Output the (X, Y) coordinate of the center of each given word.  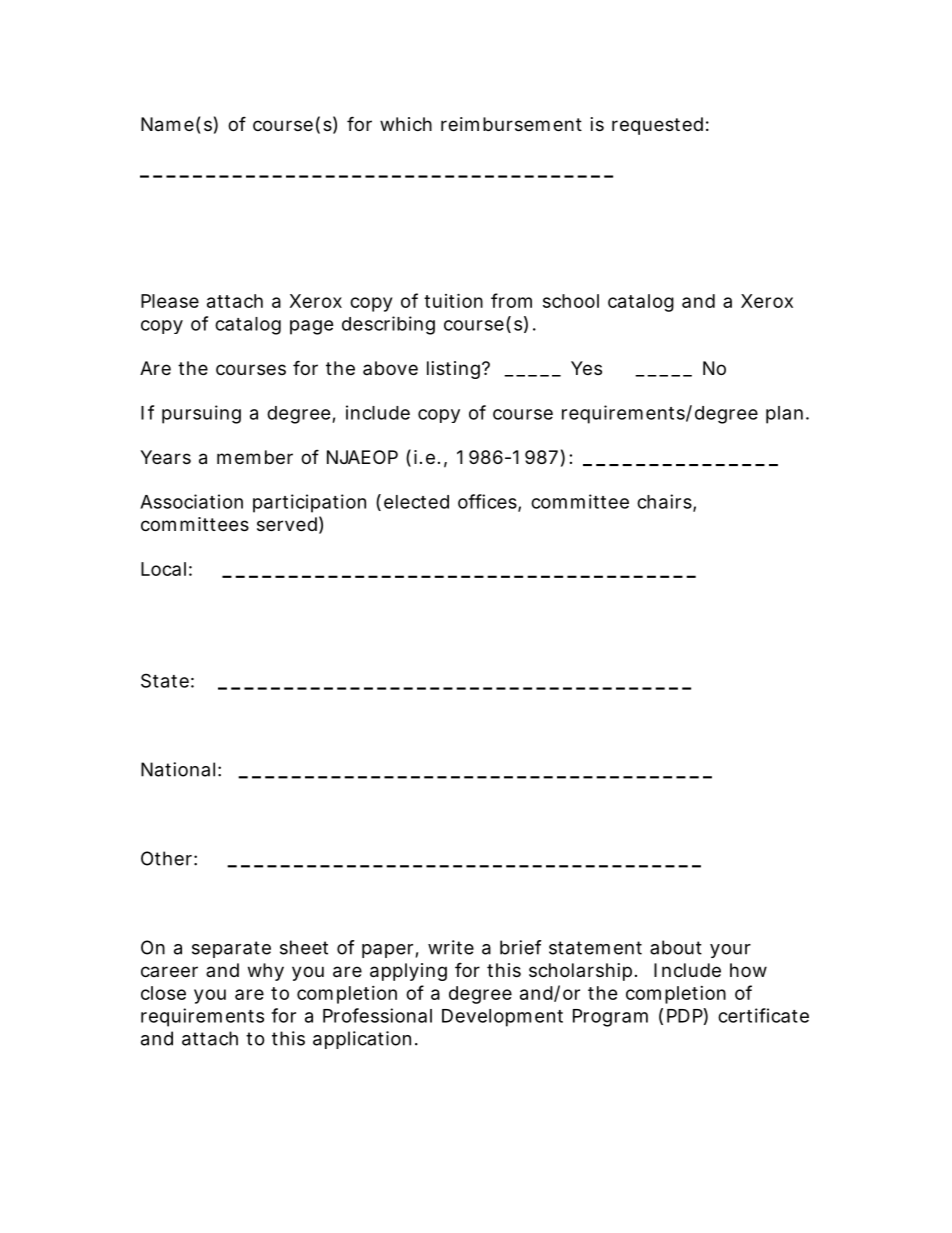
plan (786, 415)
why (266, 972)
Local (163, 569)
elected (416, 502)
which (406, 124)
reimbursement (511, 124)
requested (657, 126)
